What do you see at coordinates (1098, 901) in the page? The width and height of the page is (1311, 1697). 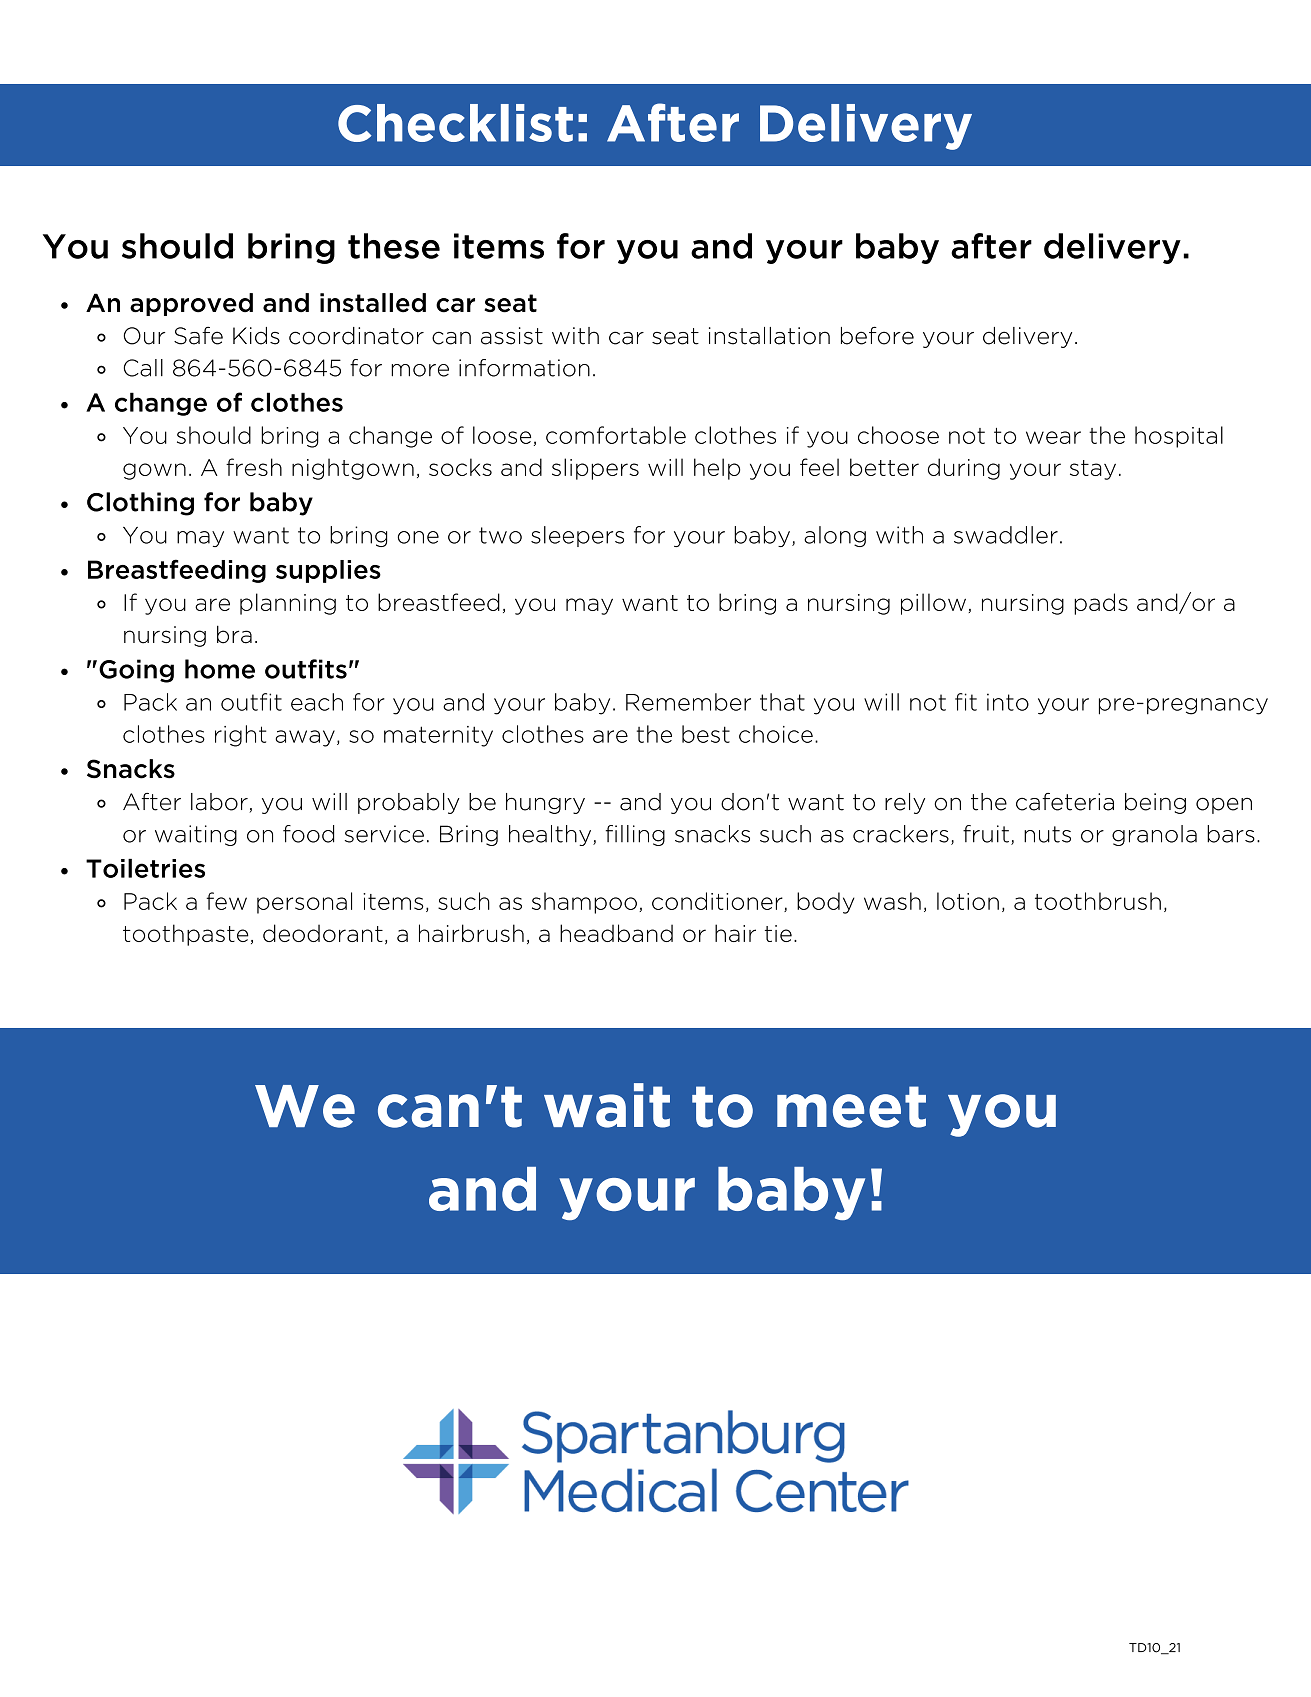 I see `toothbrush` at bounding box center [1098, 901].
